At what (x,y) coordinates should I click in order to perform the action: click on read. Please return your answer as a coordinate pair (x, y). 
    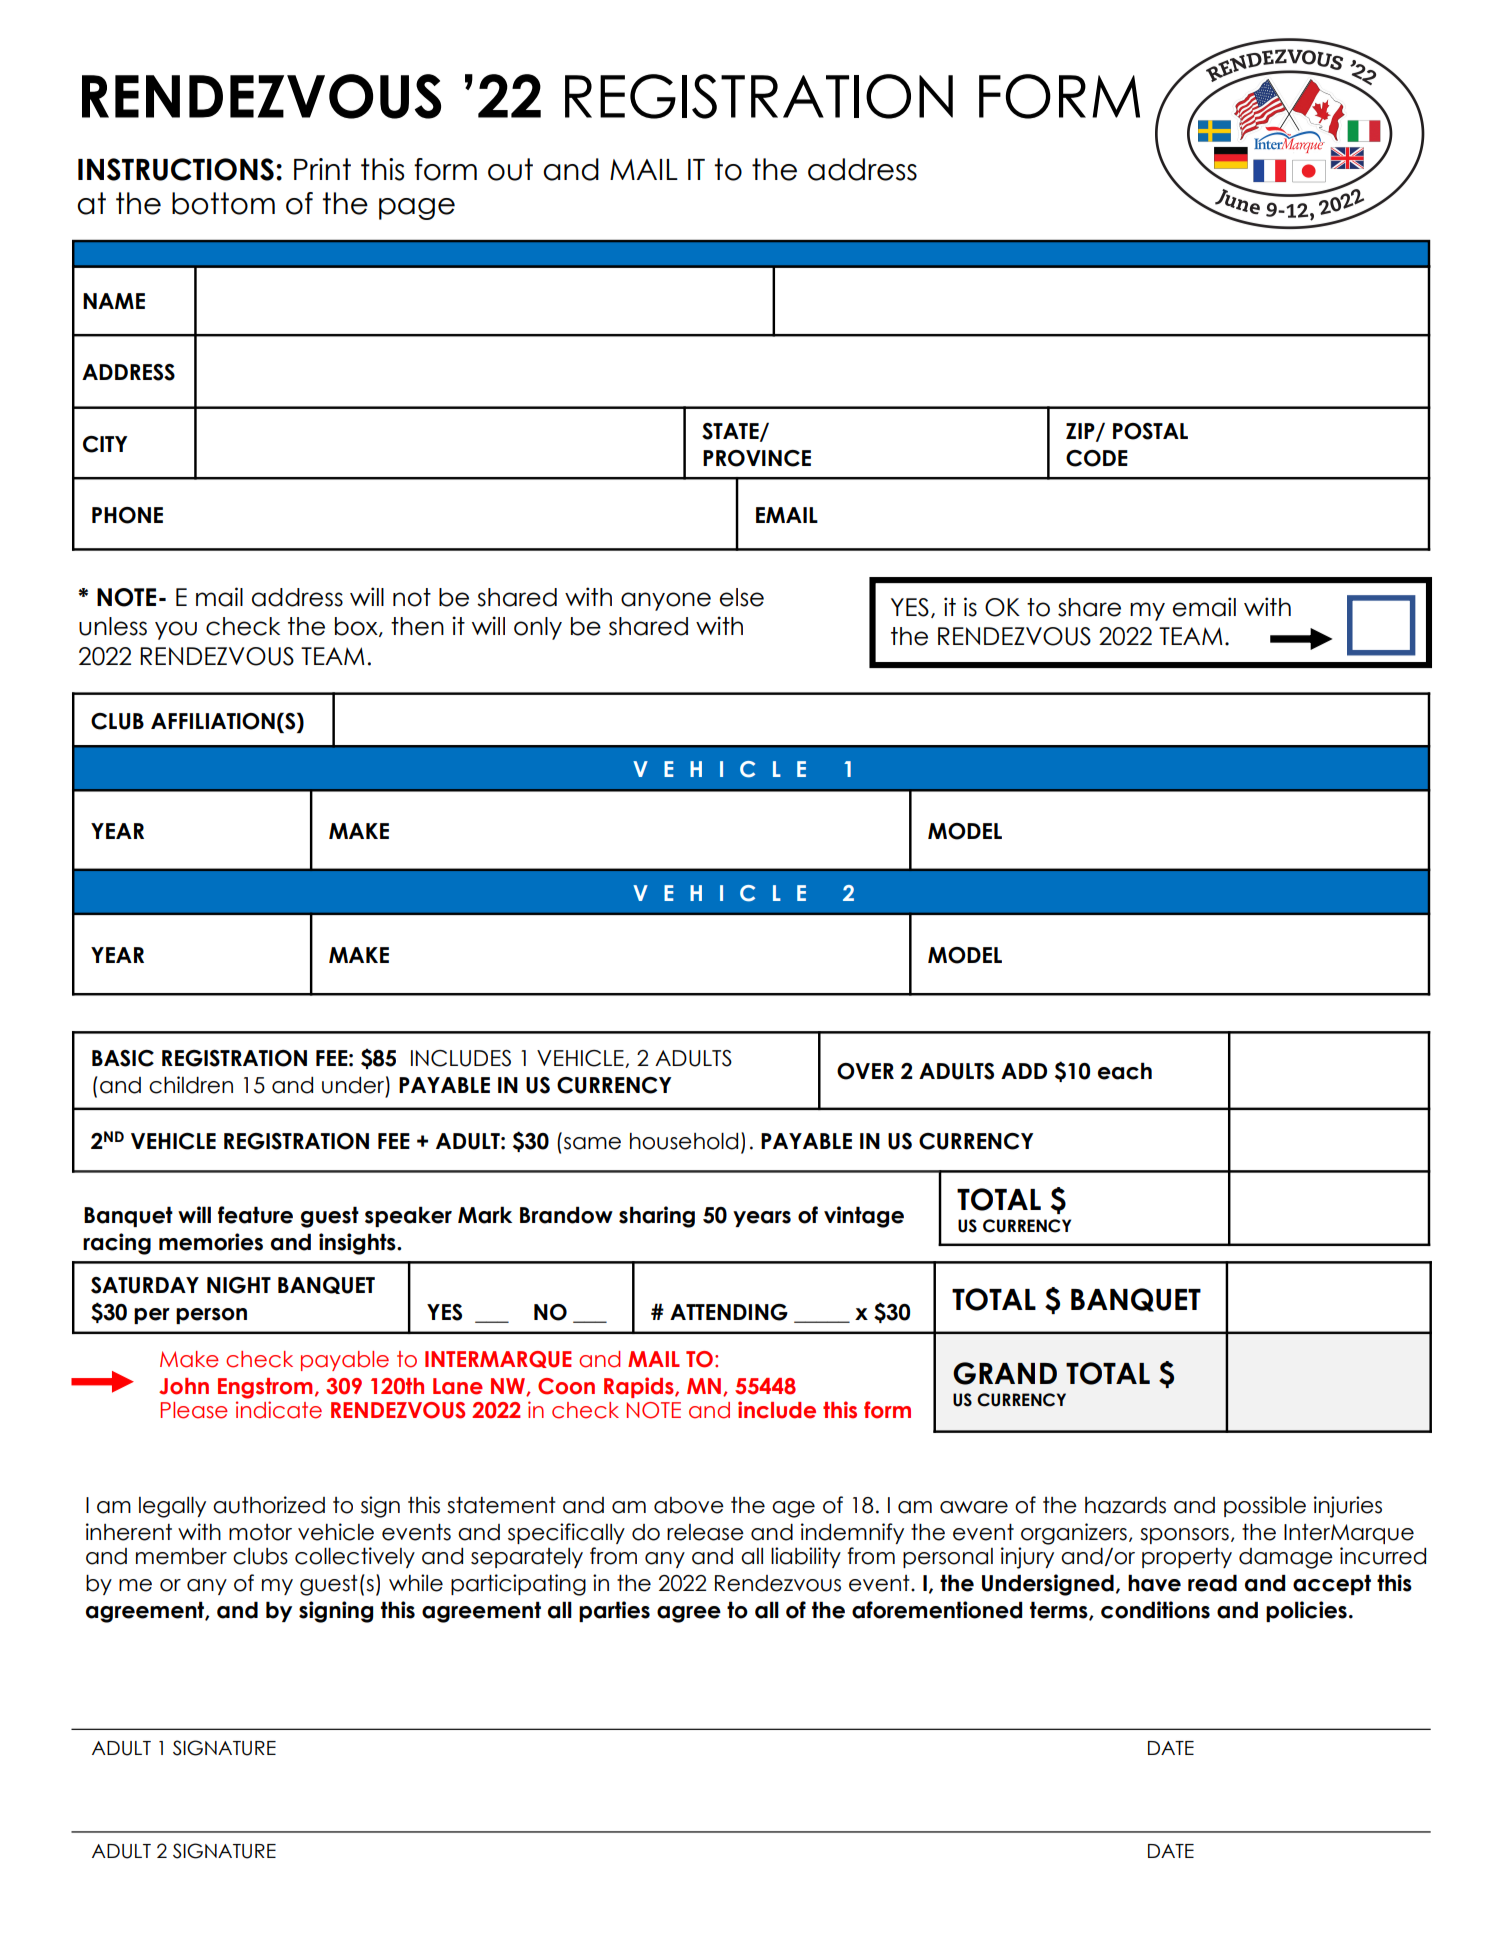
    Looking at the image, I should click on (1212, 1583).
